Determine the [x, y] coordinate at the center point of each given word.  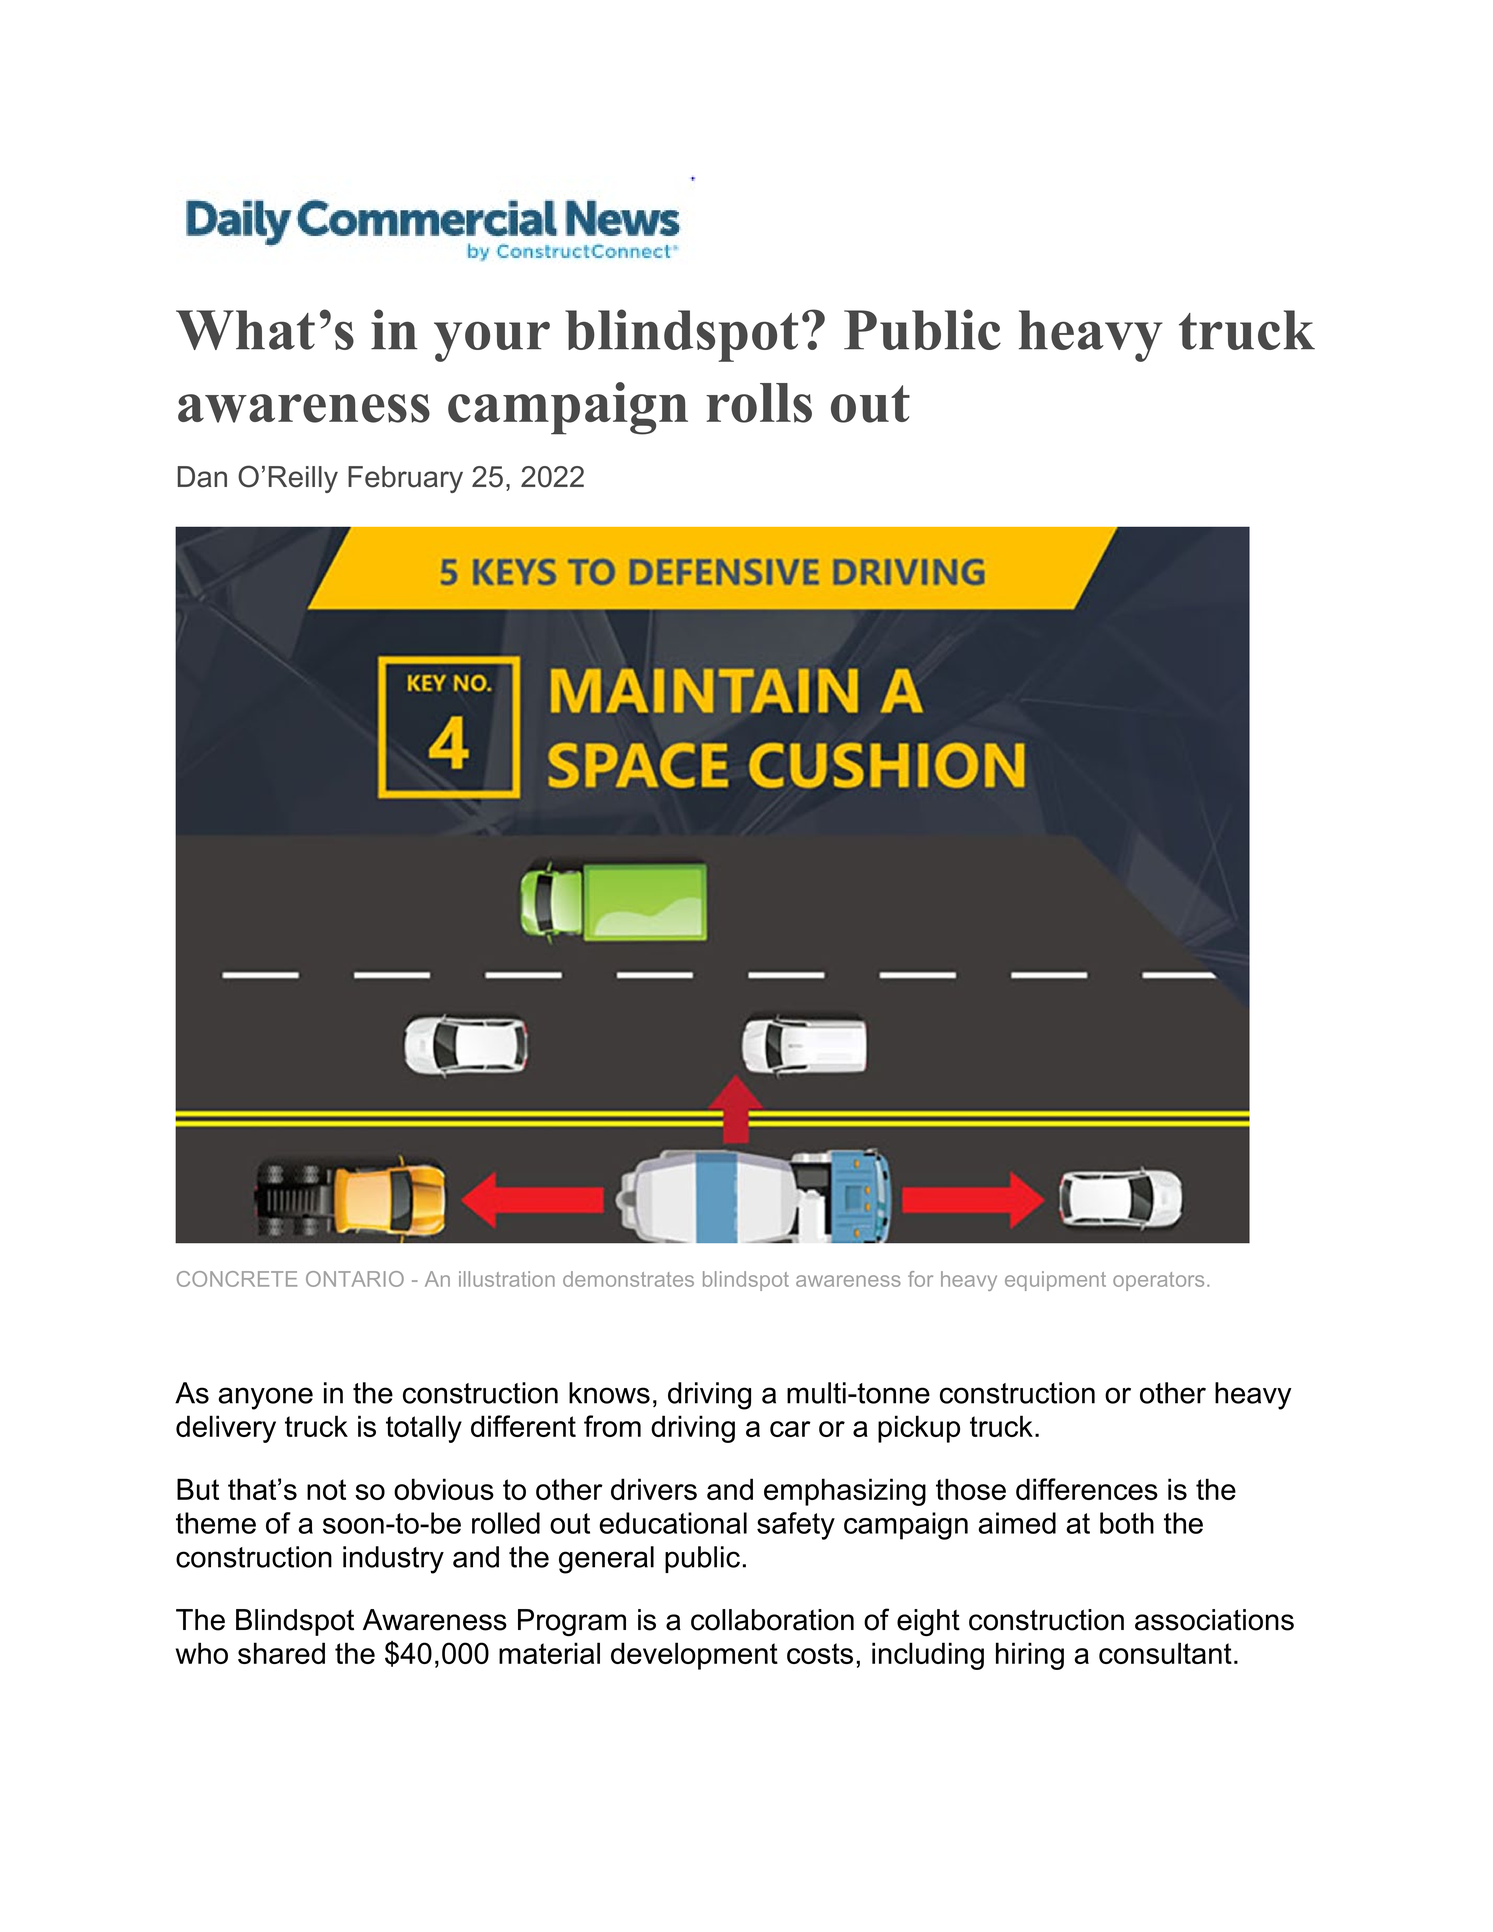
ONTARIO [355, 1279]
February [405, 479]
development [694, 1656]
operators [1158, 1281]
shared [281, 1653]
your [492, 341]
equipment [1055, 1281]
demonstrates [628, 1279]
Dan [202, 477]
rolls [759, 403]
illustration [507, 1279]
